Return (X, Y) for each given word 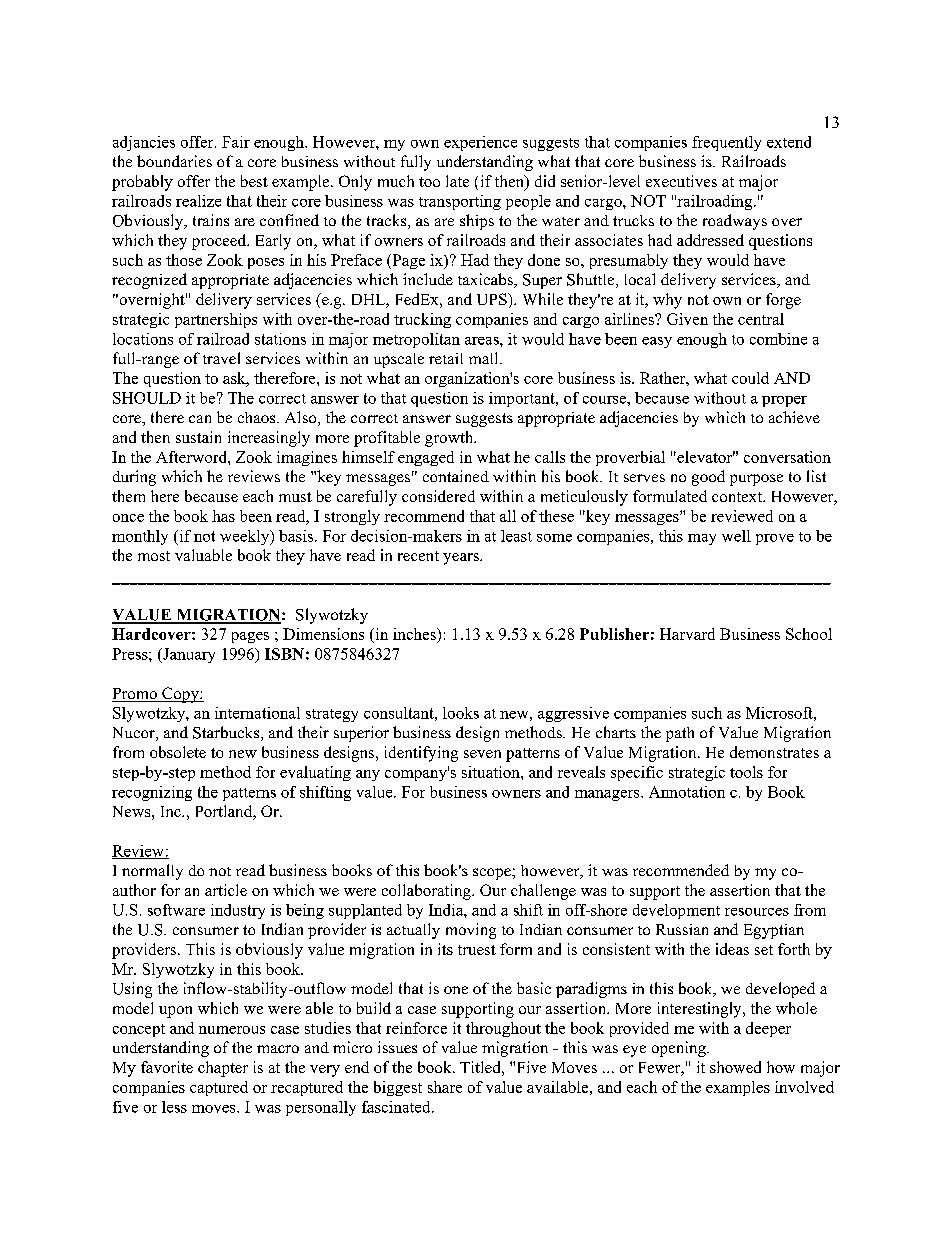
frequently (726, 143)
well (736, 536)
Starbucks (227, 733)
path (680, 734)
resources (757, 912)
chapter (223, 1069)
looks (461, 713)
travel (221, 358)
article (226, 890)
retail (446, 358)
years (462, 559)
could (750, 378)
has (223, 516)
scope (493, 874)
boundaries (174, 161)
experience (480, 143)
